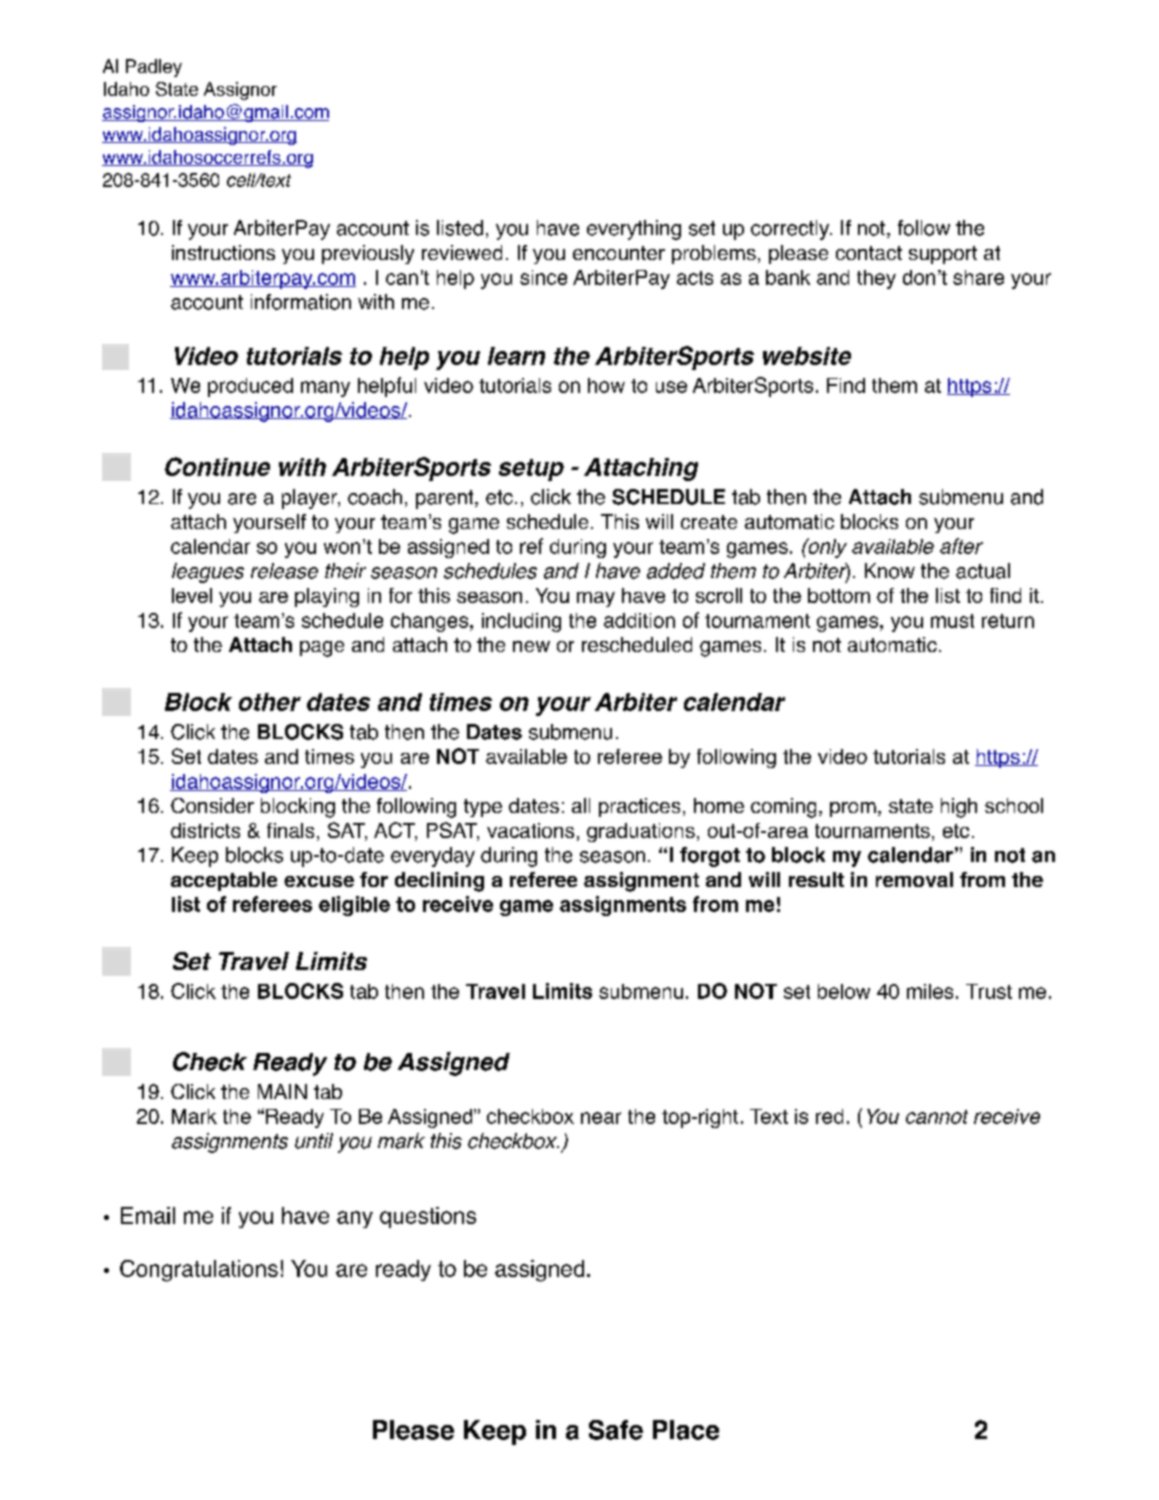  What do you see at coordinates (223, 252) in the document?
I see `instructions` at bounding box center [223, 252].
